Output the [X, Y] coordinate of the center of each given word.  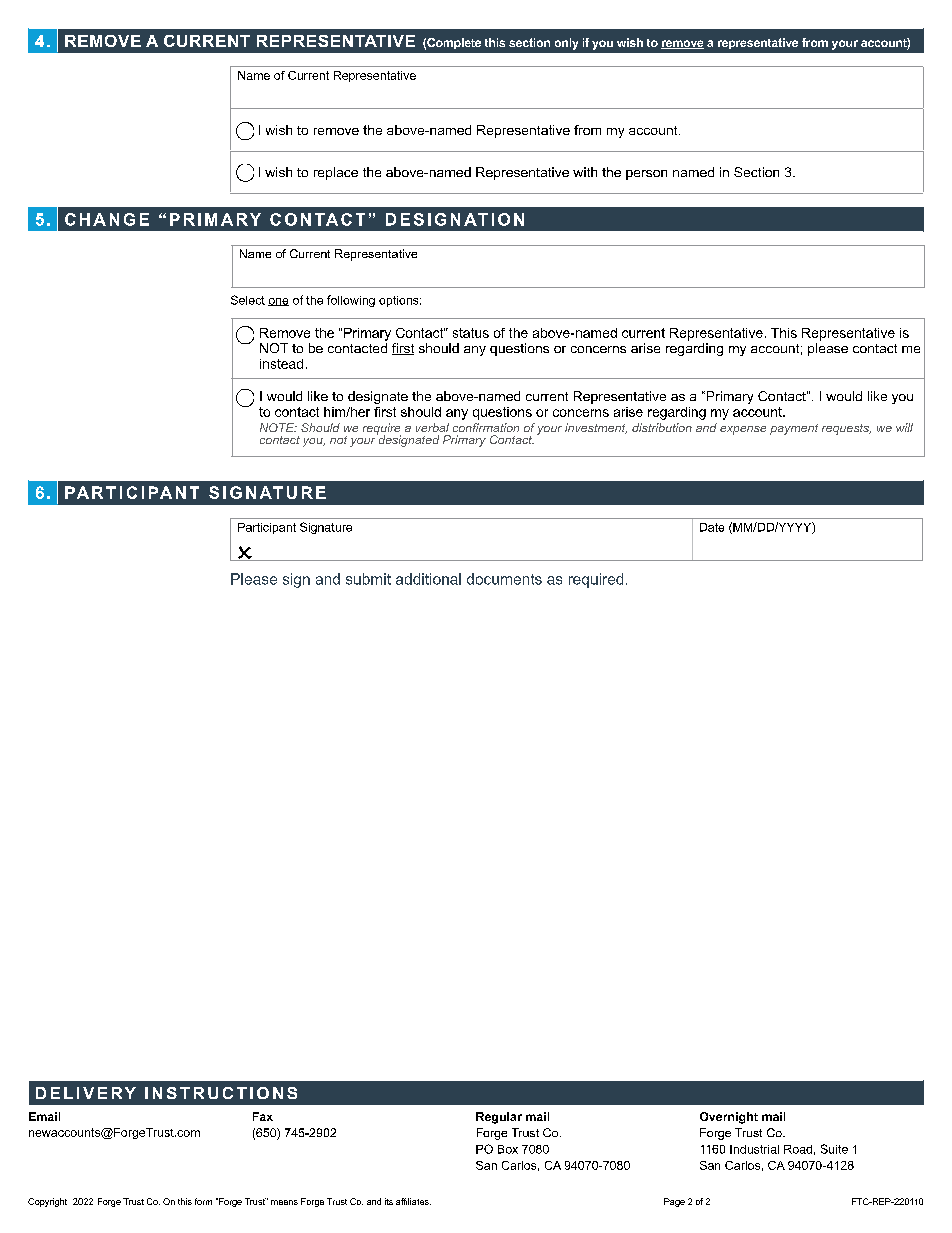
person [646, 175]
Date [712, 527]
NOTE [278, 427]
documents [504, 579]
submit [368, 579]
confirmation [486, 427]
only [566, 44]
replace [336, 173]
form [203, 1201]
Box [508, 1149]
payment [794, 429]
